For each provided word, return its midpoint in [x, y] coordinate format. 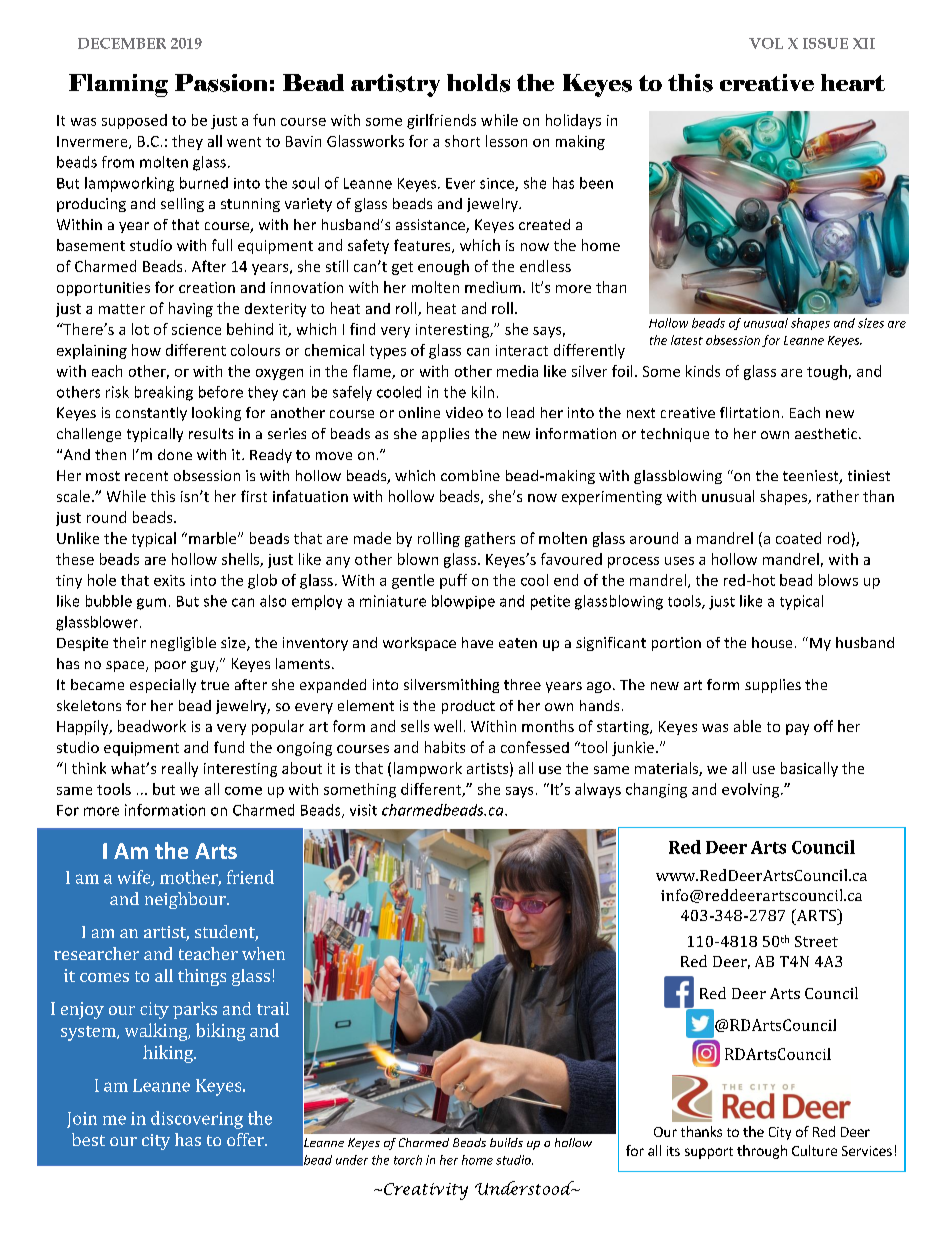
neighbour [186, 900]
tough [827, 372]
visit [363, 810]
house [772, 642]
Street [816, 941]
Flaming [118, 85]
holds [478, 83]
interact [522, 350]
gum [151, 604]
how [146, 350]
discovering [197, 1120]
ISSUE [825, 43]
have [477, 642]
